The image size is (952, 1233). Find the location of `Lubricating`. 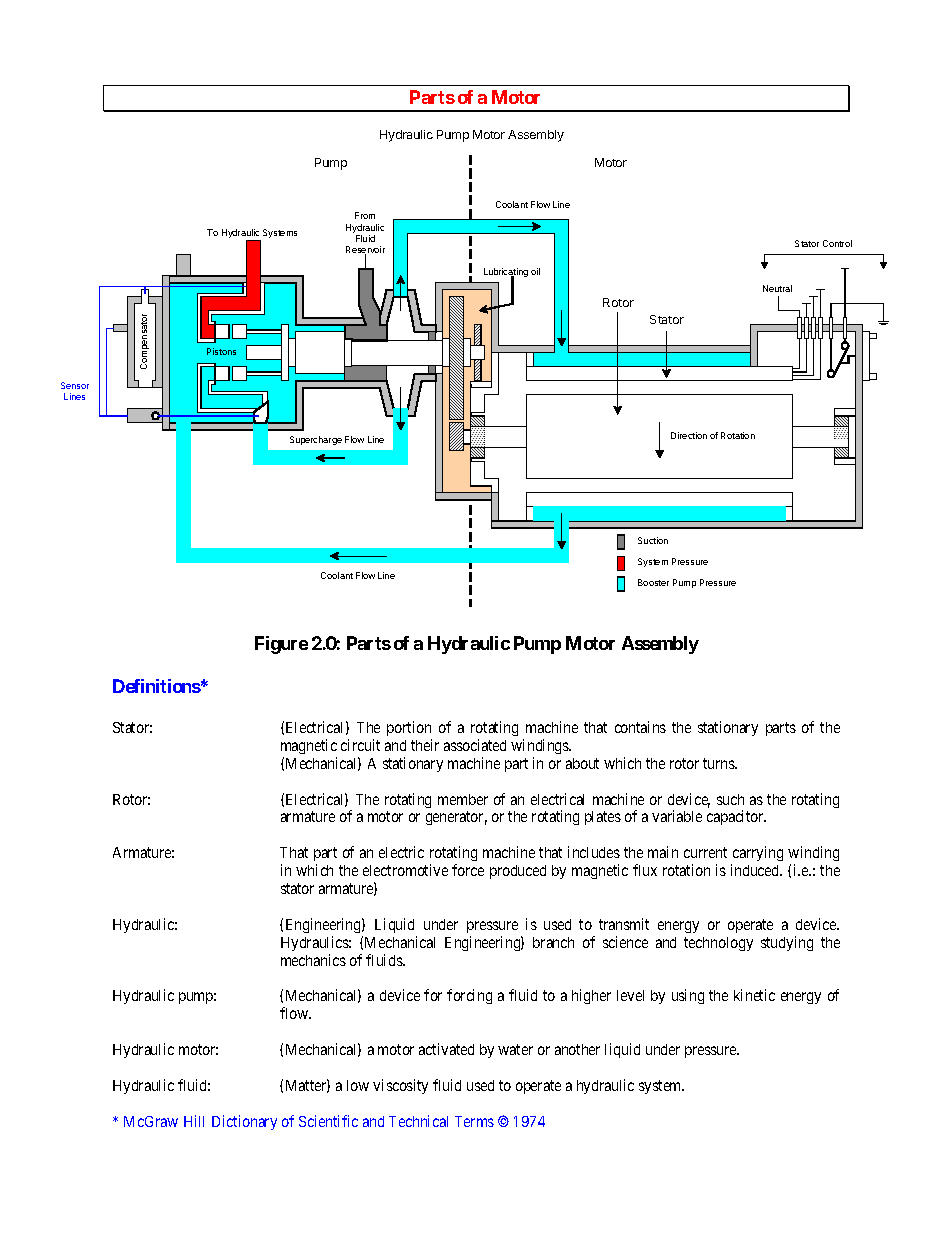

Lubricating is located at coordinates (506, 274).
